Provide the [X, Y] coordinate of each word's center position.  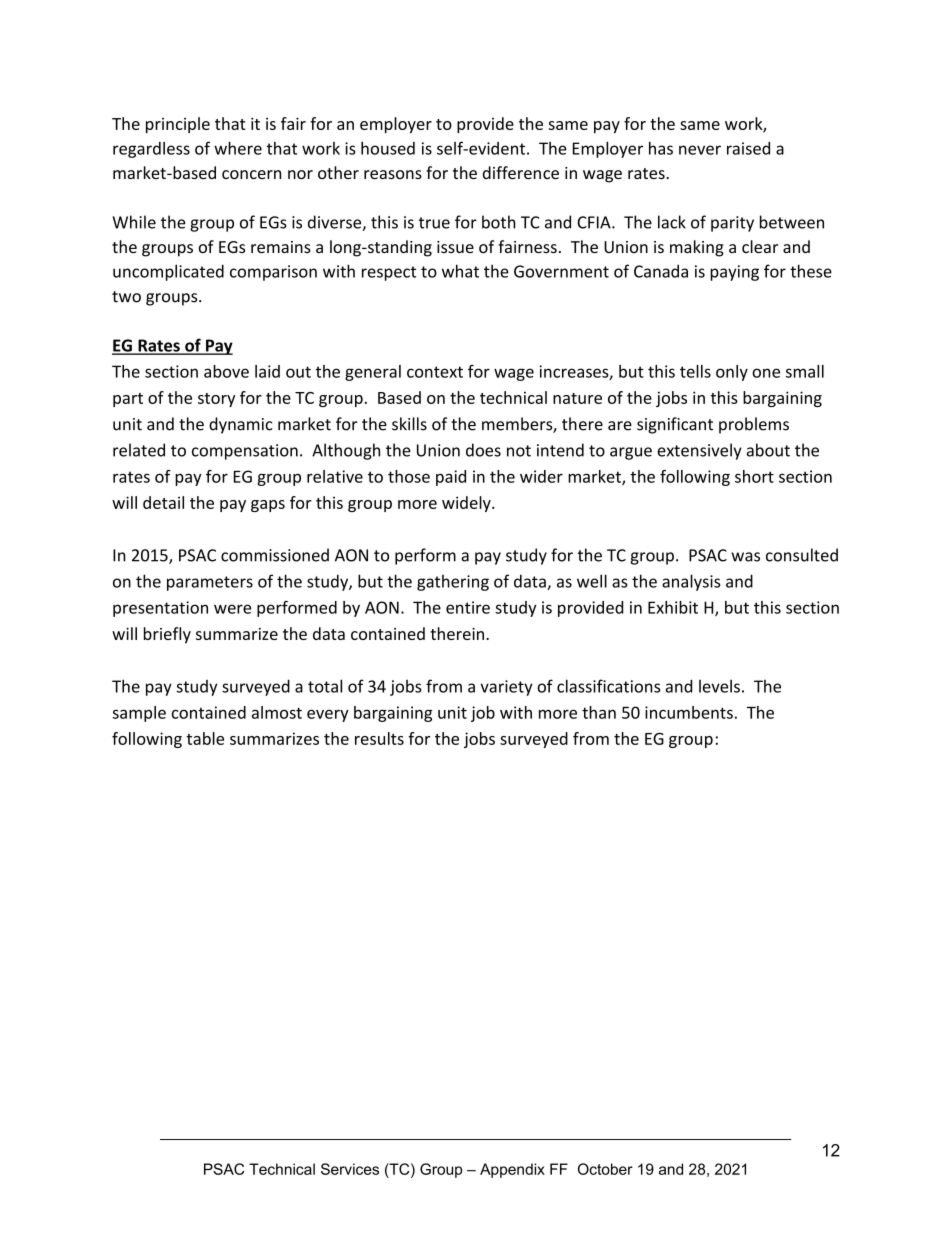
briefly [167, 635]
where [238, 148]
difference [521, 172]
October [605, 1169]
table [205, 738]
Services [350, 1169]
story [216, 400]
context [435, 372]
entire [468, 607]
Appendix [512, 1170]
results [379, 738]
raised [748, 148]
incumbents [689, 712]
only [732, 373]
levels [719, 686]
